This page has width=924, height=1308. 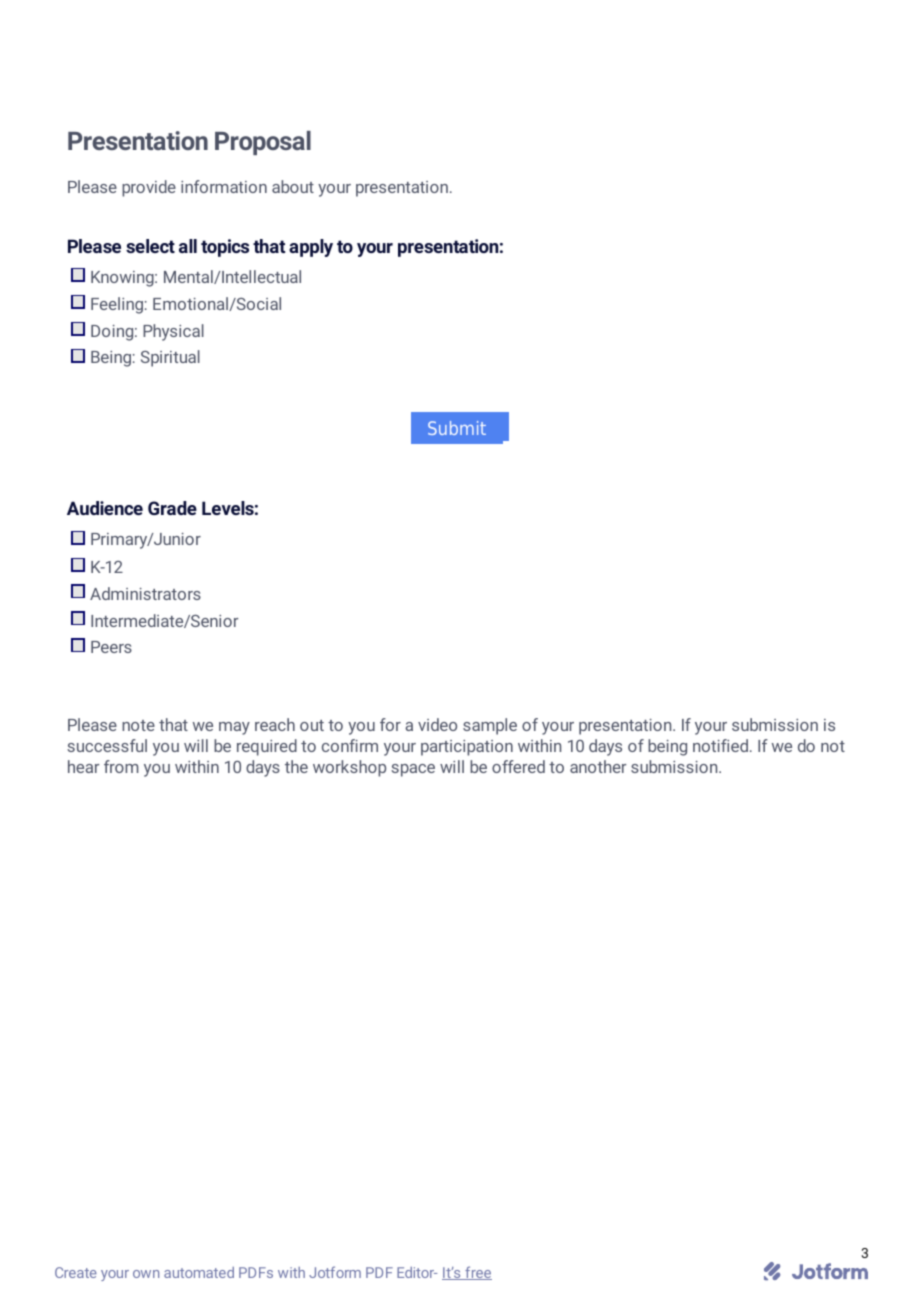 What do you see at coordinates (311, 248) in the page?
I see `apply` at bounding box center [311, 248].
